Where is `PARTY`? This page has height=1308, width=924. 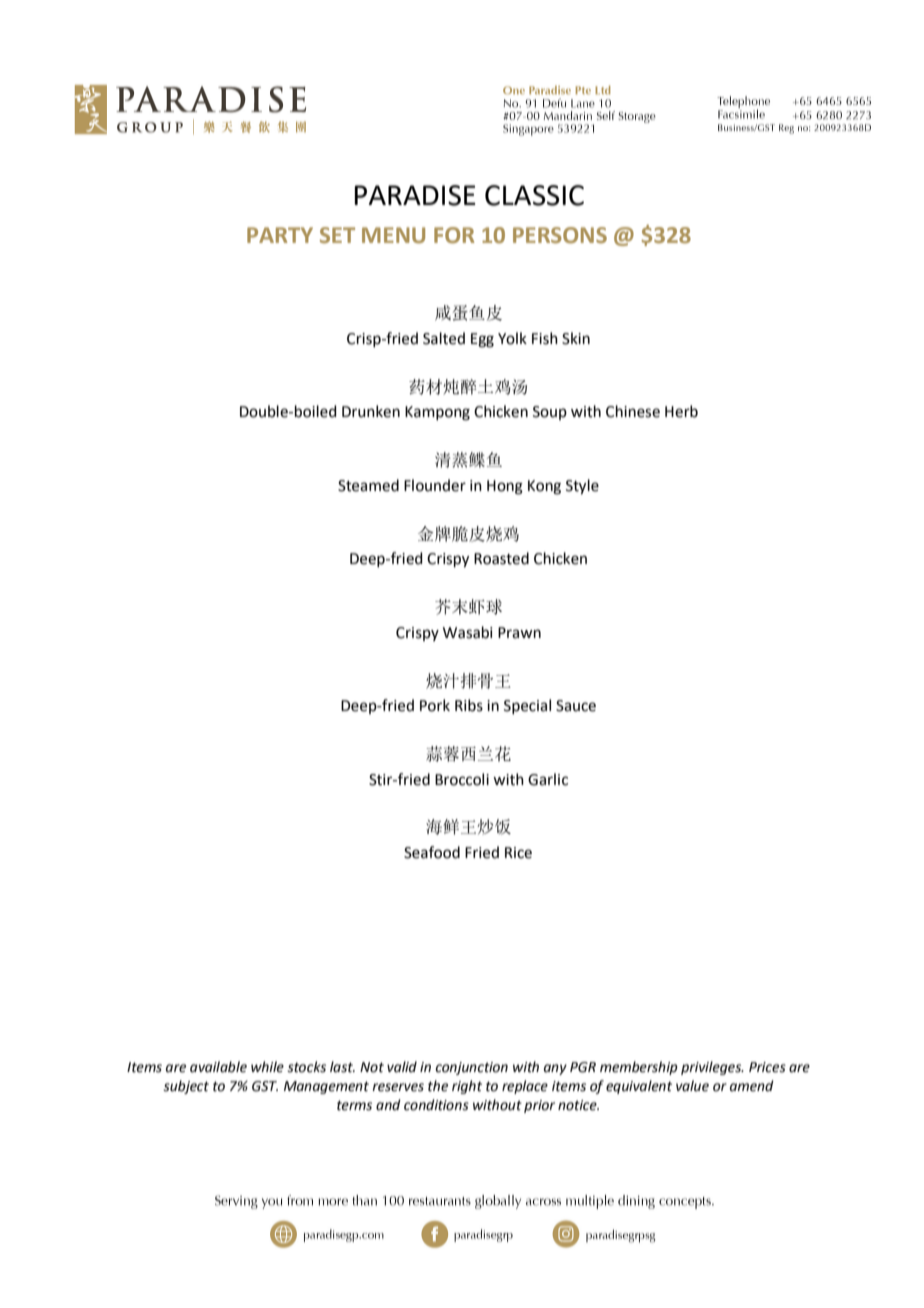 PARTY is located at coordinates (280, 235).
